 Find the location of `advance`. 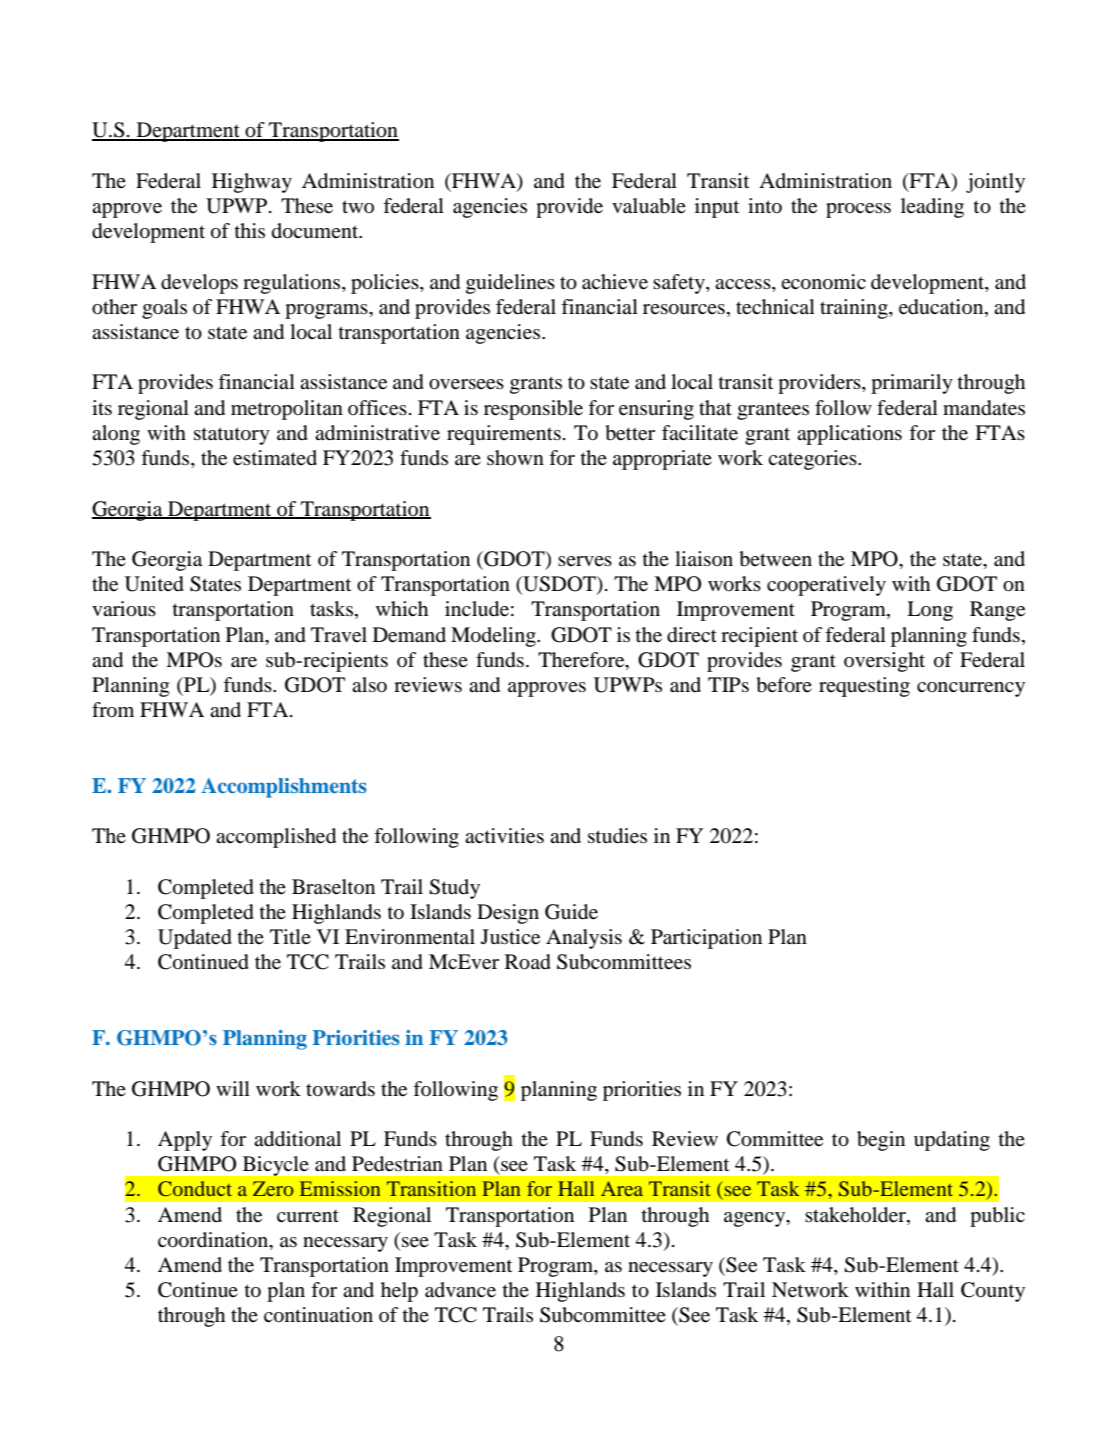

advance is located at coordinates (460, 1290).
